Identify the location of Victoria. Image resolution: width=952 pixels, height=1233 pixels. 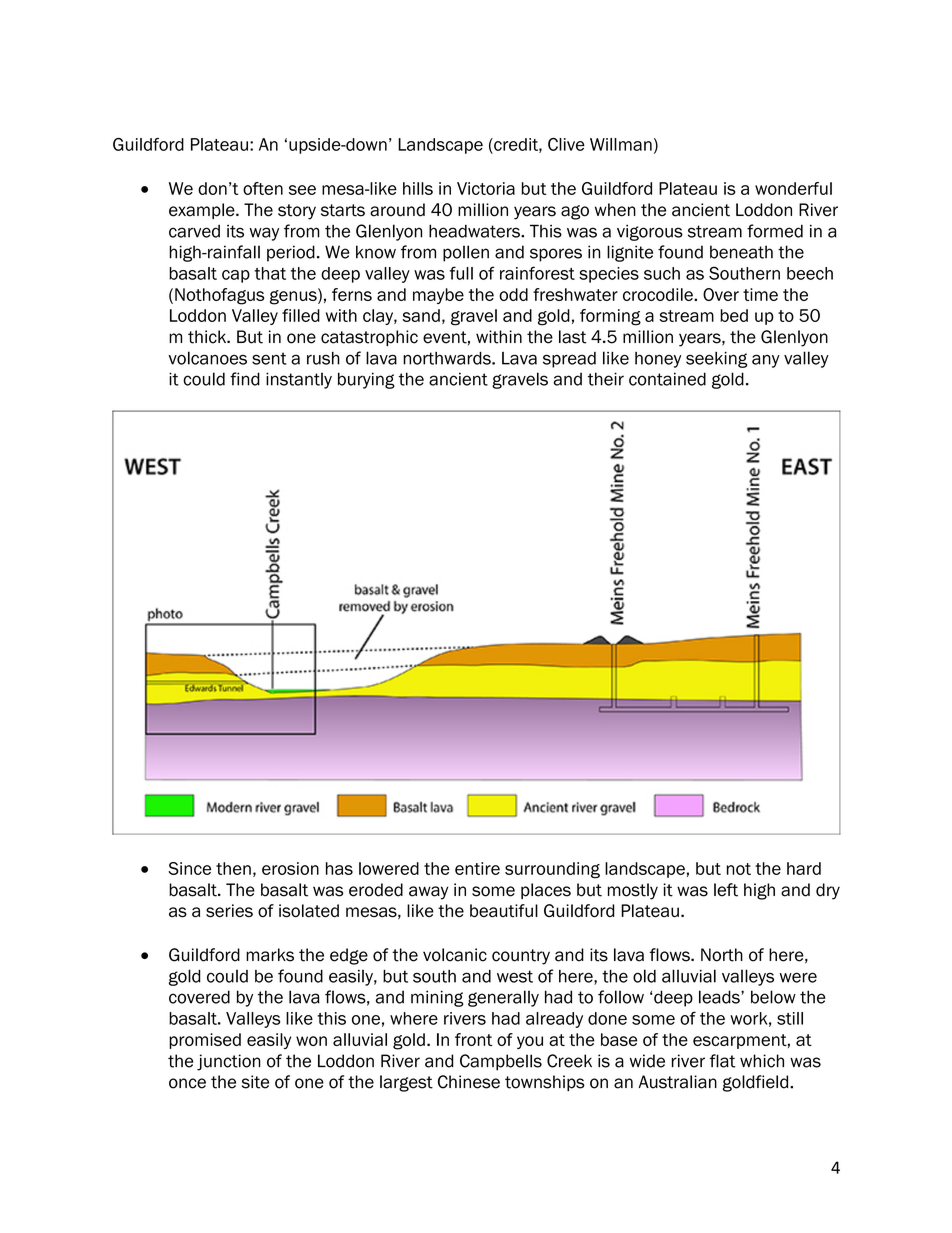
(486, 188).
